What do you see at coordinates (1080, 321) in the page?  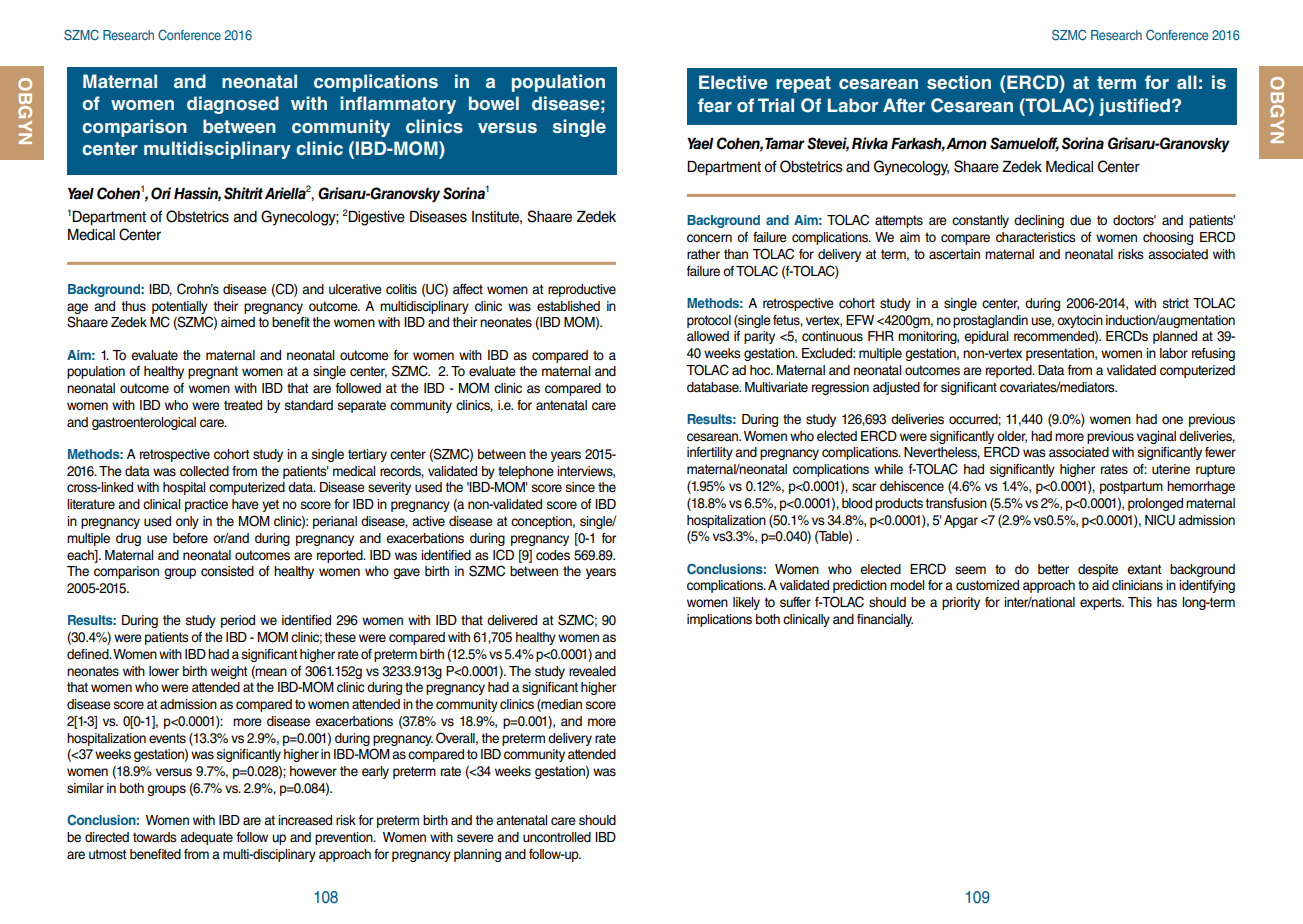 I see `oxytocin` at bounding box center [1080, 321].
